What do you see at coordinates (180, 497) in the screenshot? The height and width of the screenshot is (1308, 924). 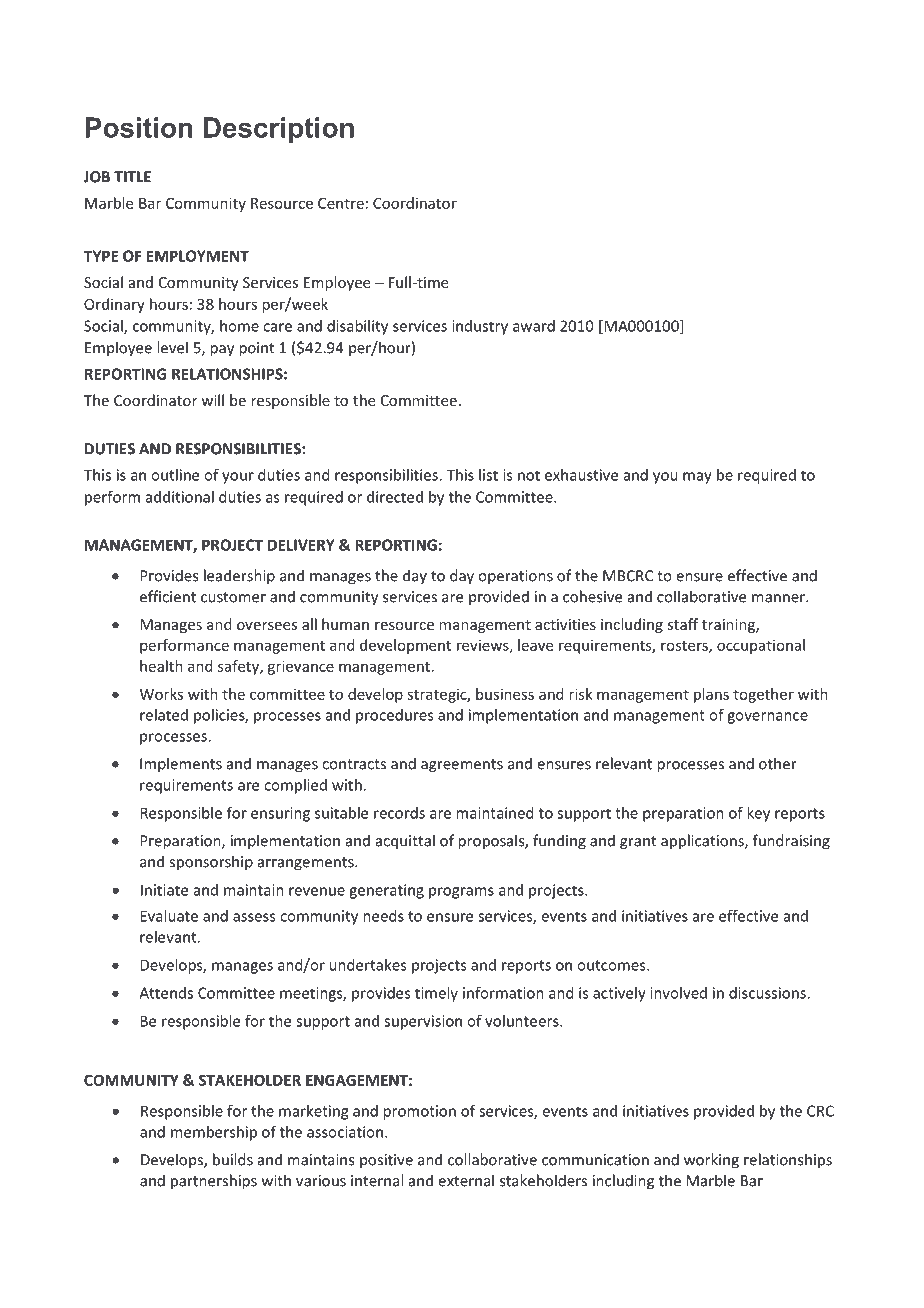 I see `additional` at bounding box center [180, 497].
